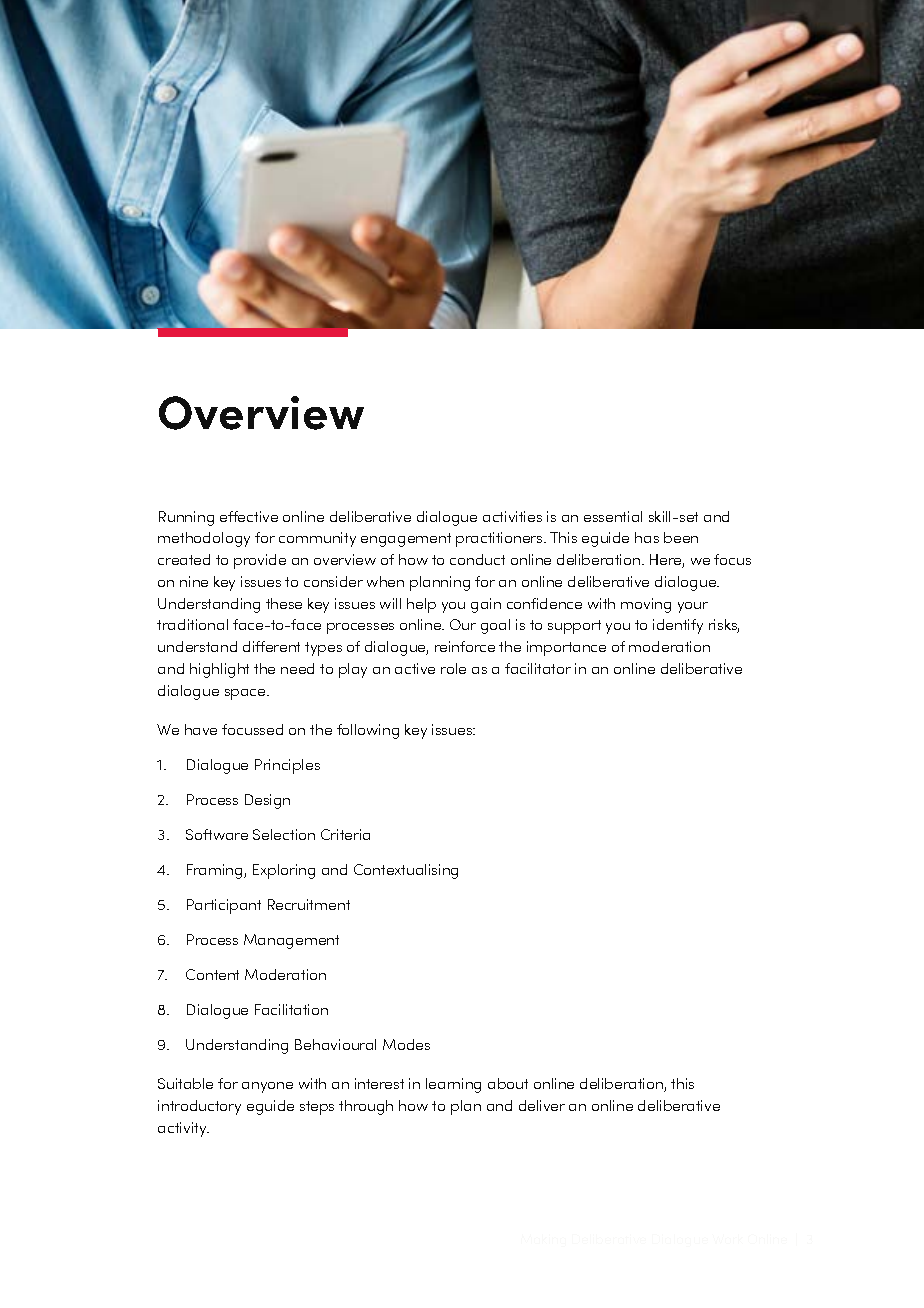  I want to click on practitioners, so click(500, 539).
